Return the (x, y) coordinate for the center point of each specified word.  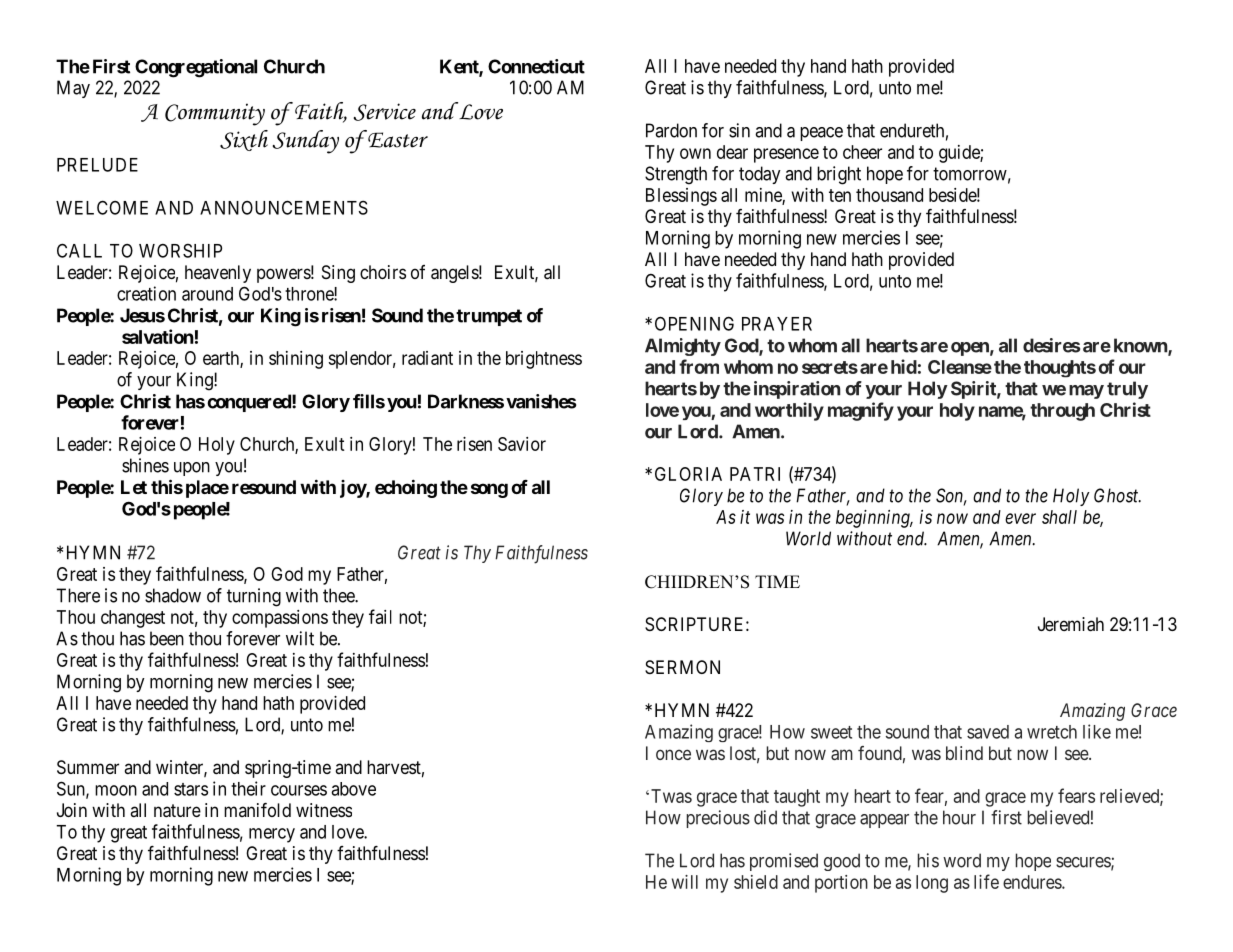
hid (904, 366)
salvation (158, 336)
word (962, 860)
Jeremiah (1071, 624)
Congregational (196, 68)
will (685, 882)
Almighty (683, 347)
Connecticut (536, 66)
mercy (272, 835)
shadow (173, 595)
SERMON (682, 667)
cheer (862, 152)
